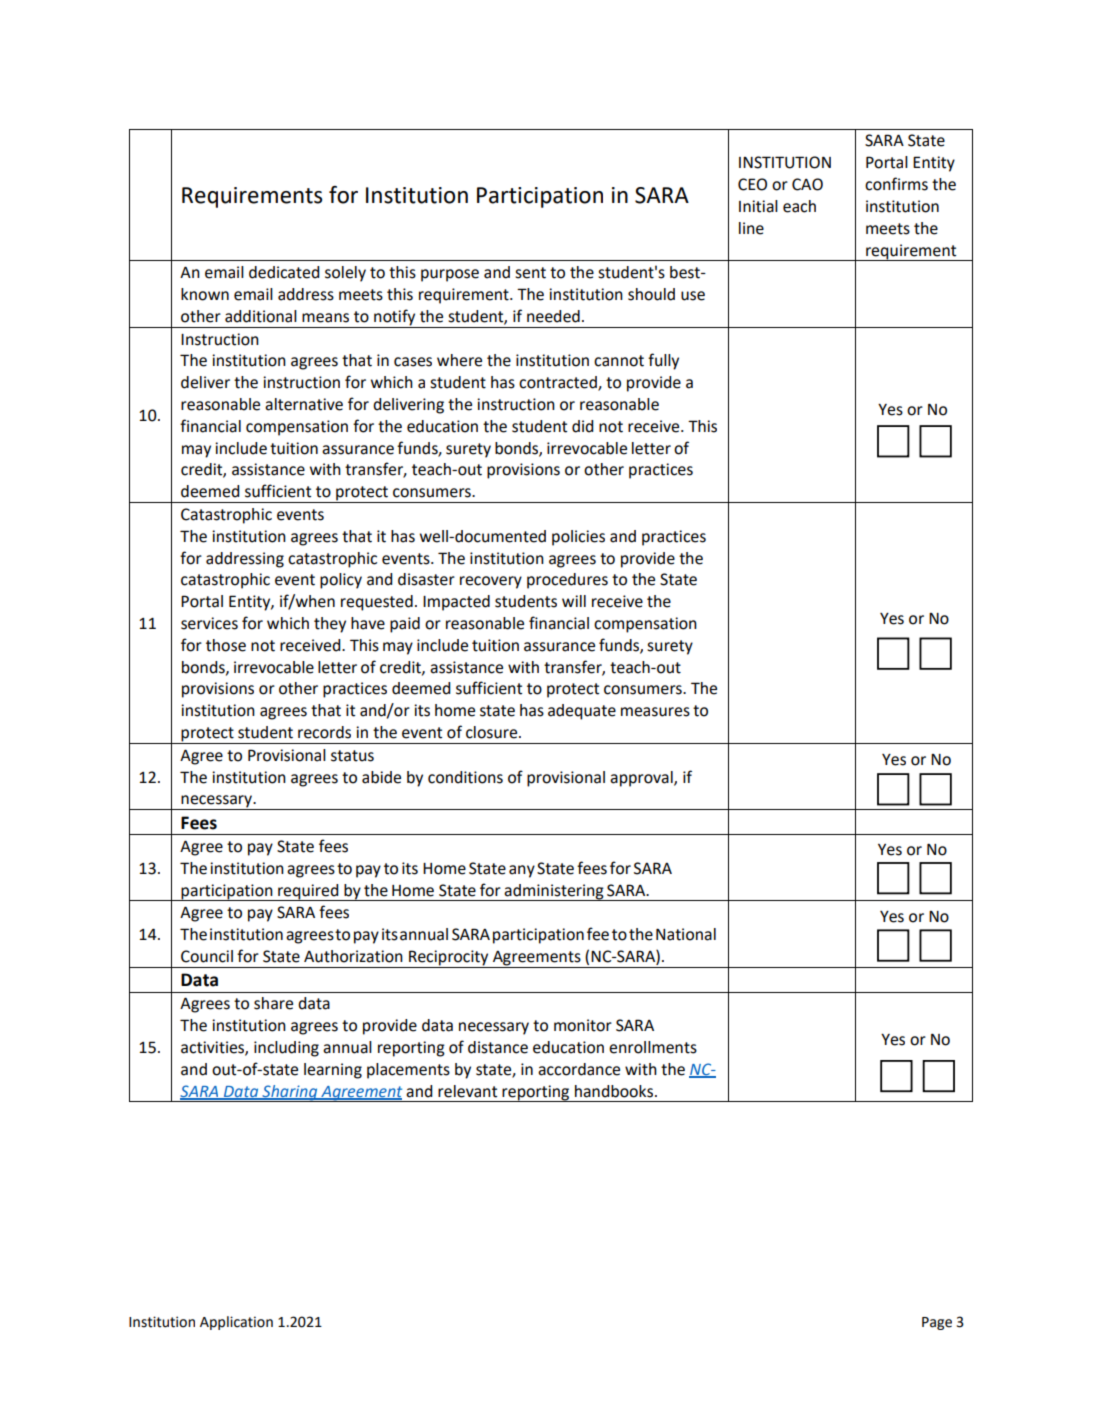  Describe the element at coordinates (615, 1091) in the page. I see `handbooks` at that location.
